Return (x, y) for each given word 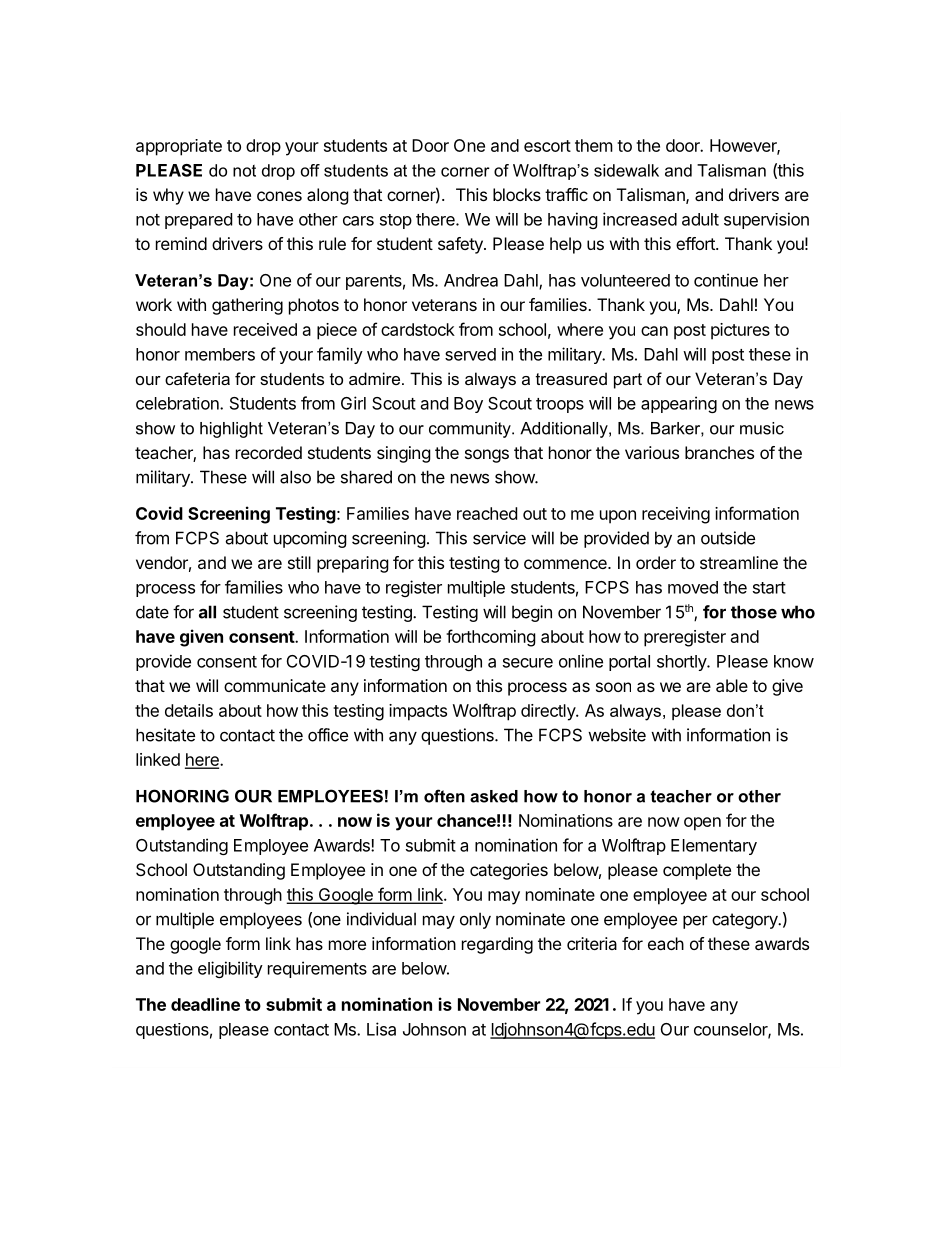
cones (279, 196)
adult (700, 219)
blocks (517, 194)
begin (532, 613)
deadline (205, 1004)
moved (693, 587)
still (299, 562)
